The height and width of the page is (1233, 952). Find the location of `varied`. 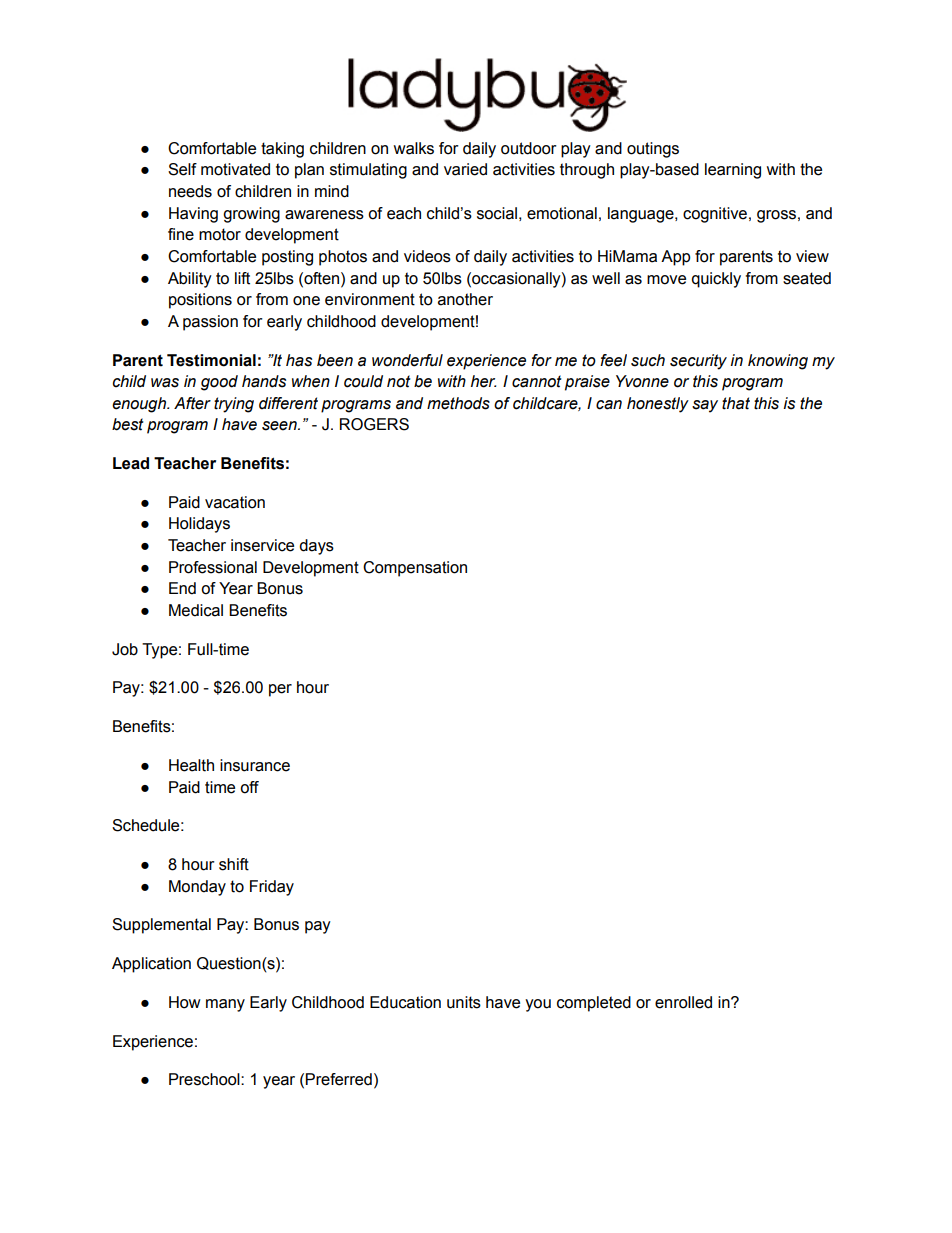

varied is located at coordinates (465, 169).
